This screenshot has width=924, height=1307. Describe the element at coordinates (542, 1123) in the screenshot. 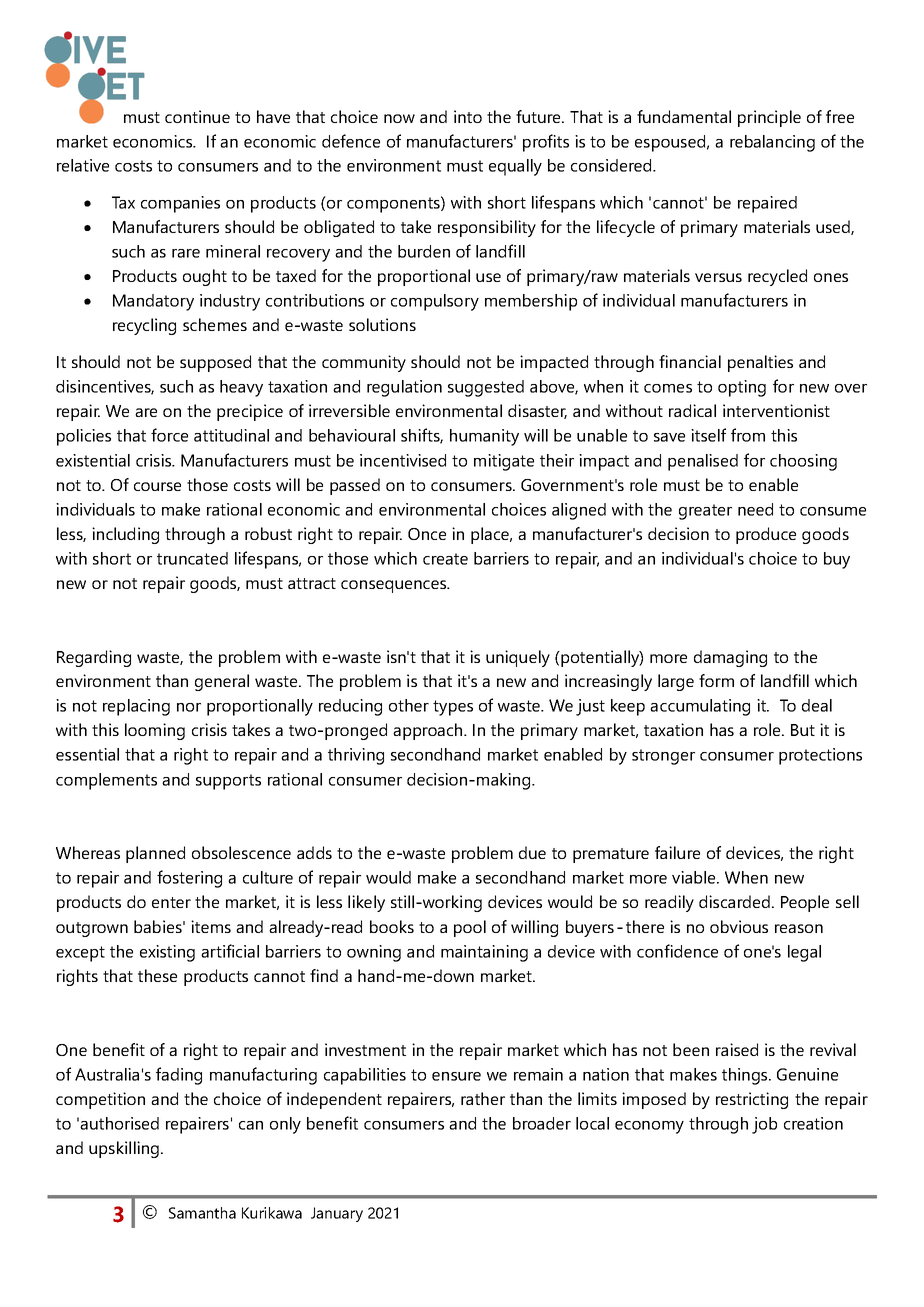

I see `broader` at that location.
